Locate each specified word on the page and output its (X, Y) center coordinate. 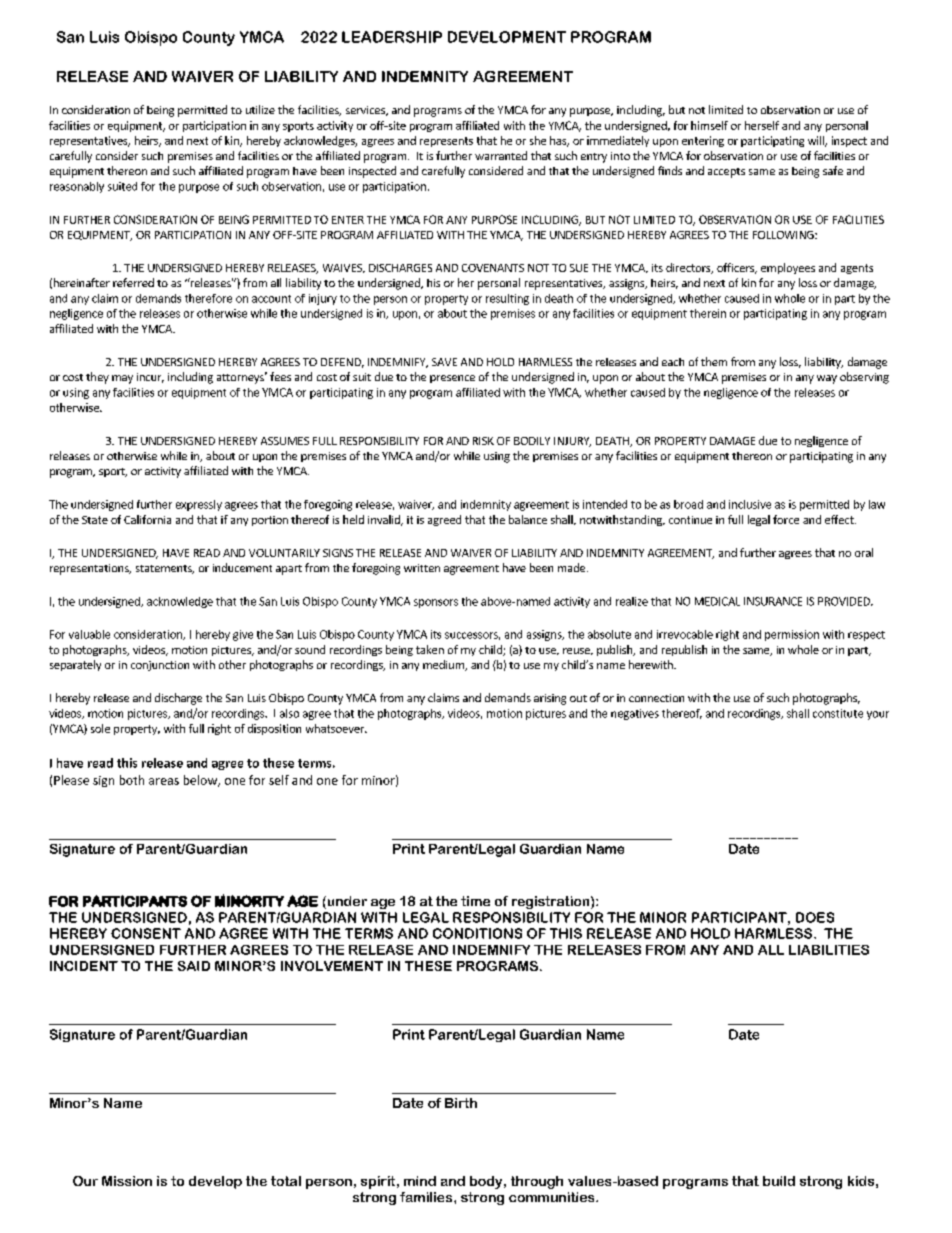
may (122, 379)
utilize (260, 109)
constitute (838, 713)
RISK (483, 441)
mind (420, 1181)
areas (164, 781)
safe (833, 170)
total (286, 1181)
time (475, 901)
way (827, 379)
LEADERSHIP (392, 37)
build (779, 1181)
